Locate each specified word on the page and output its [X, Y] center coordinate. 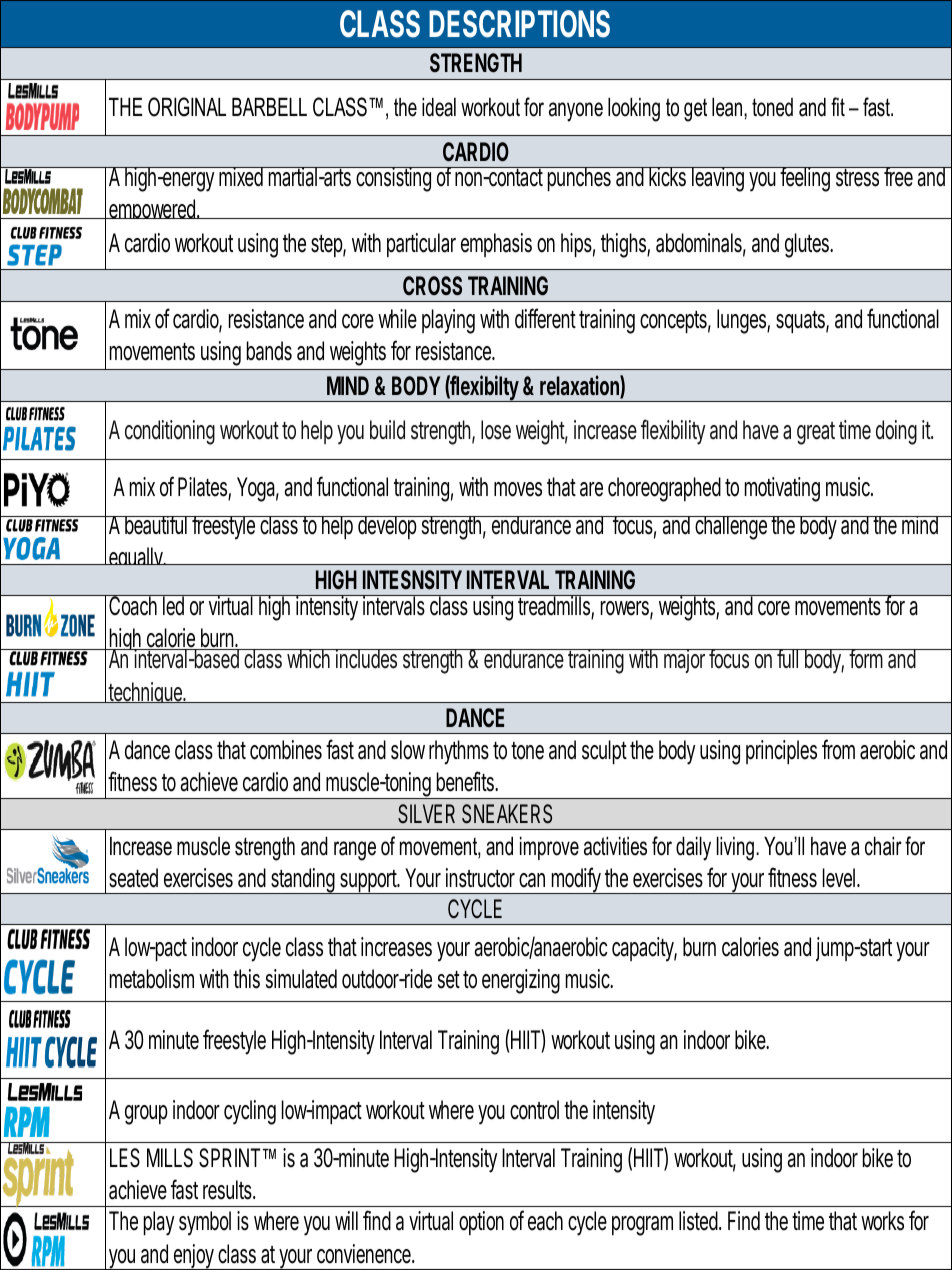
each [545, 1221]
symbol [205, 1223]
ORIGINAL [187, 107]
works [882, 1221]
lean [727, 107]
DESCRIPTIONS [519, 24]
